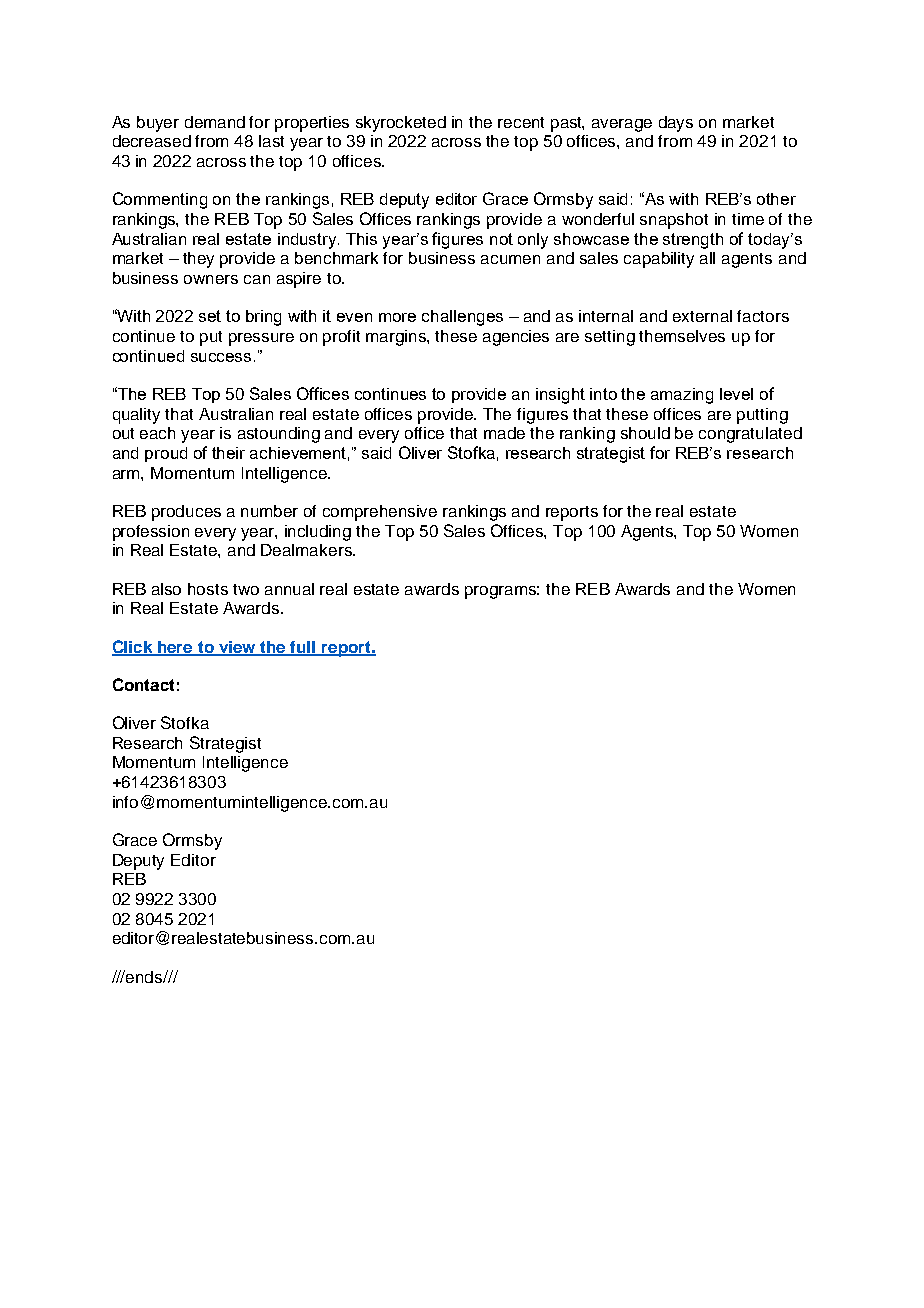 Image resolution: width=924 pixels, height=1308 pixels. What do you see at coordinates (702, 316) in the screenshot?
I see `external` at bounding box center [702, 316].
